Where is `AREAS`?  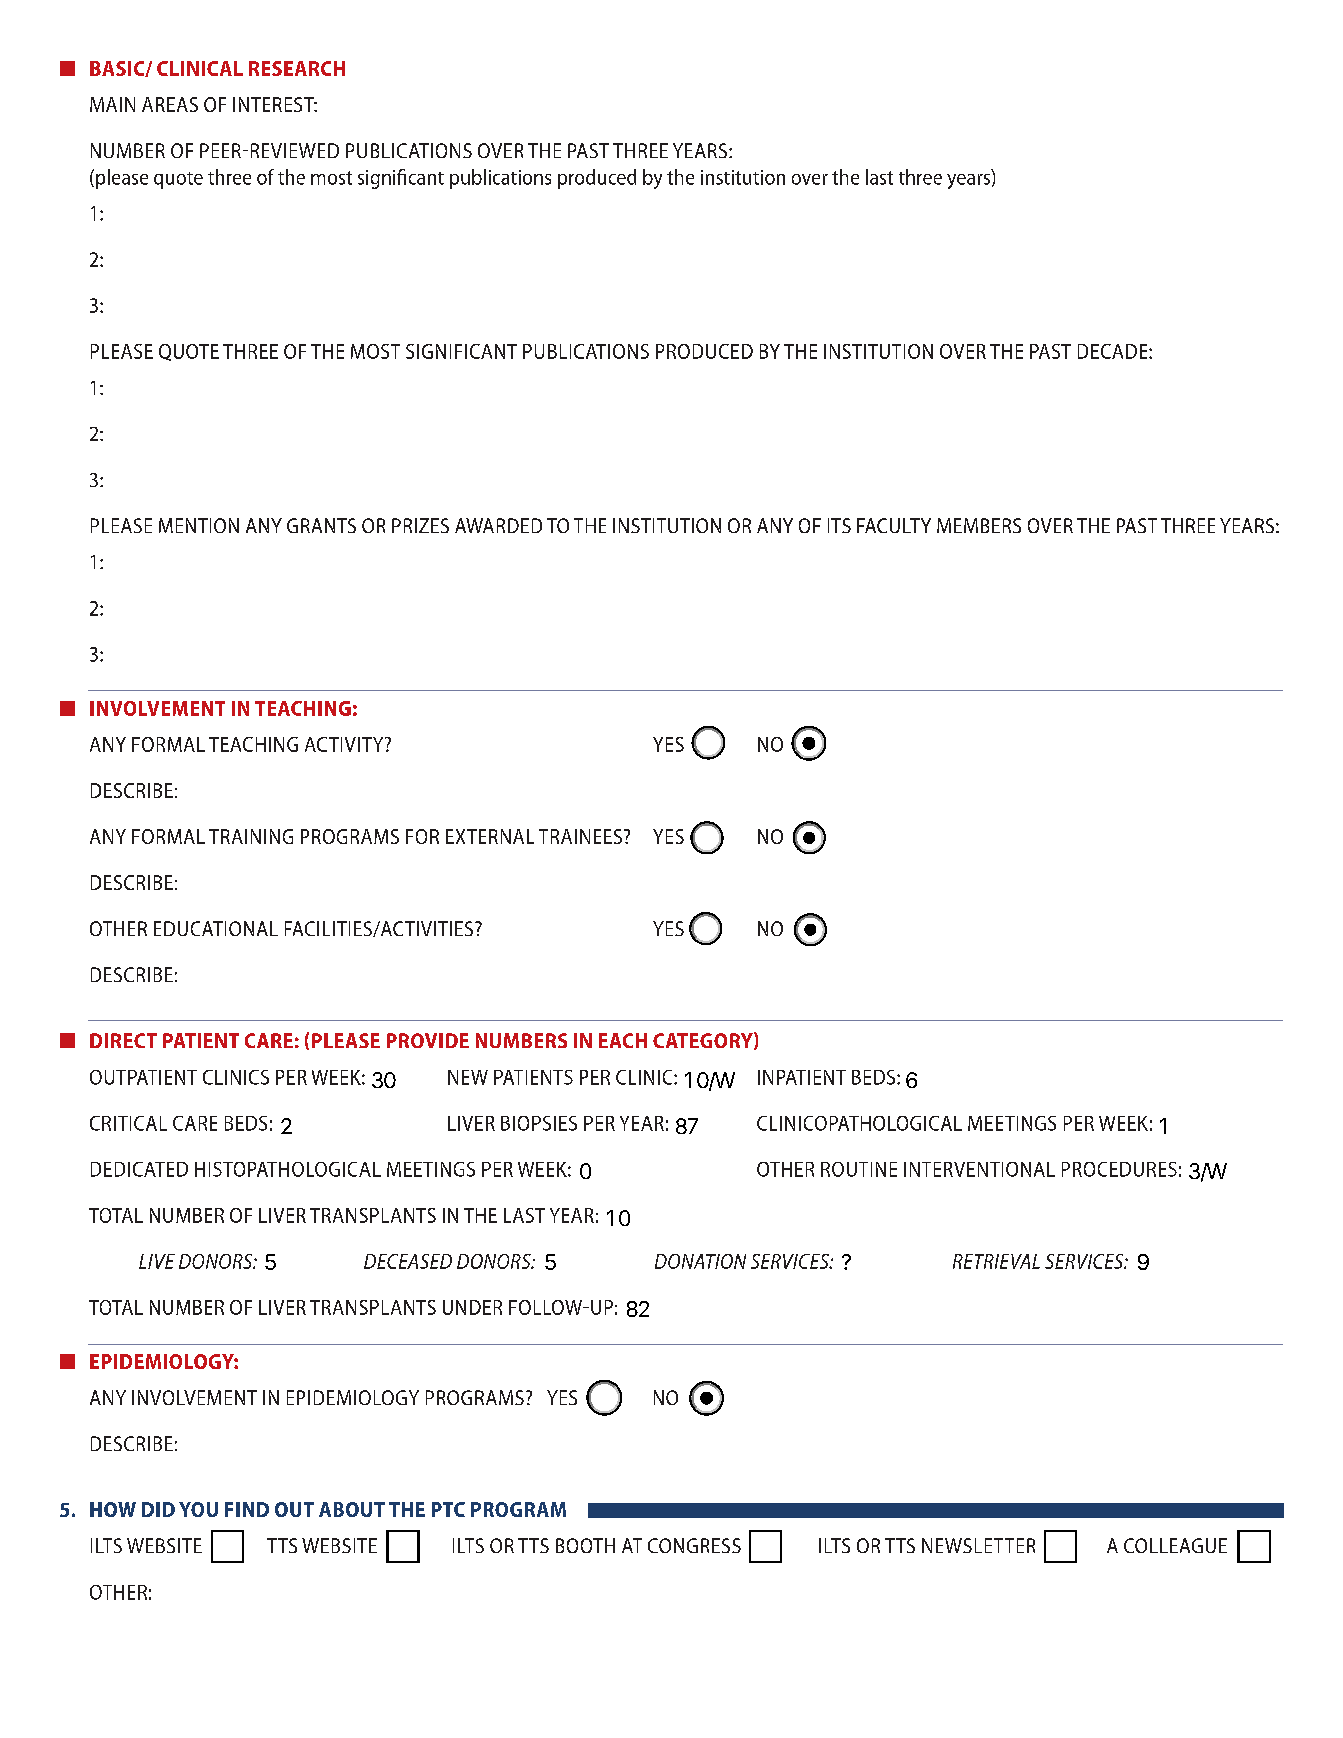 AREAS is located at coordinates (170, 104).
